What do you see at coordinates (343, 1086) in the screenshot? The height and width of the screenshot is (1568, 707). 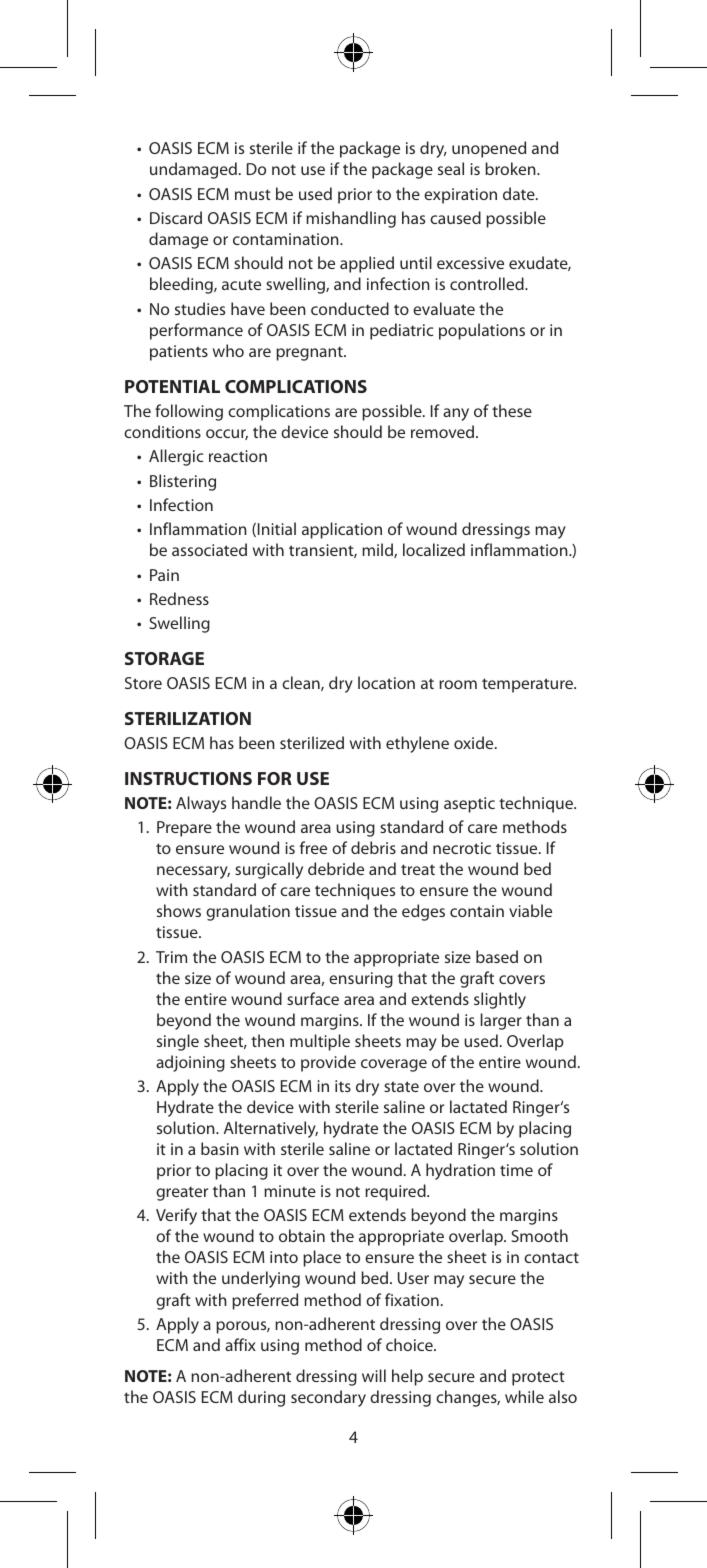 I see `its` at bounding box center [343, 1086].
